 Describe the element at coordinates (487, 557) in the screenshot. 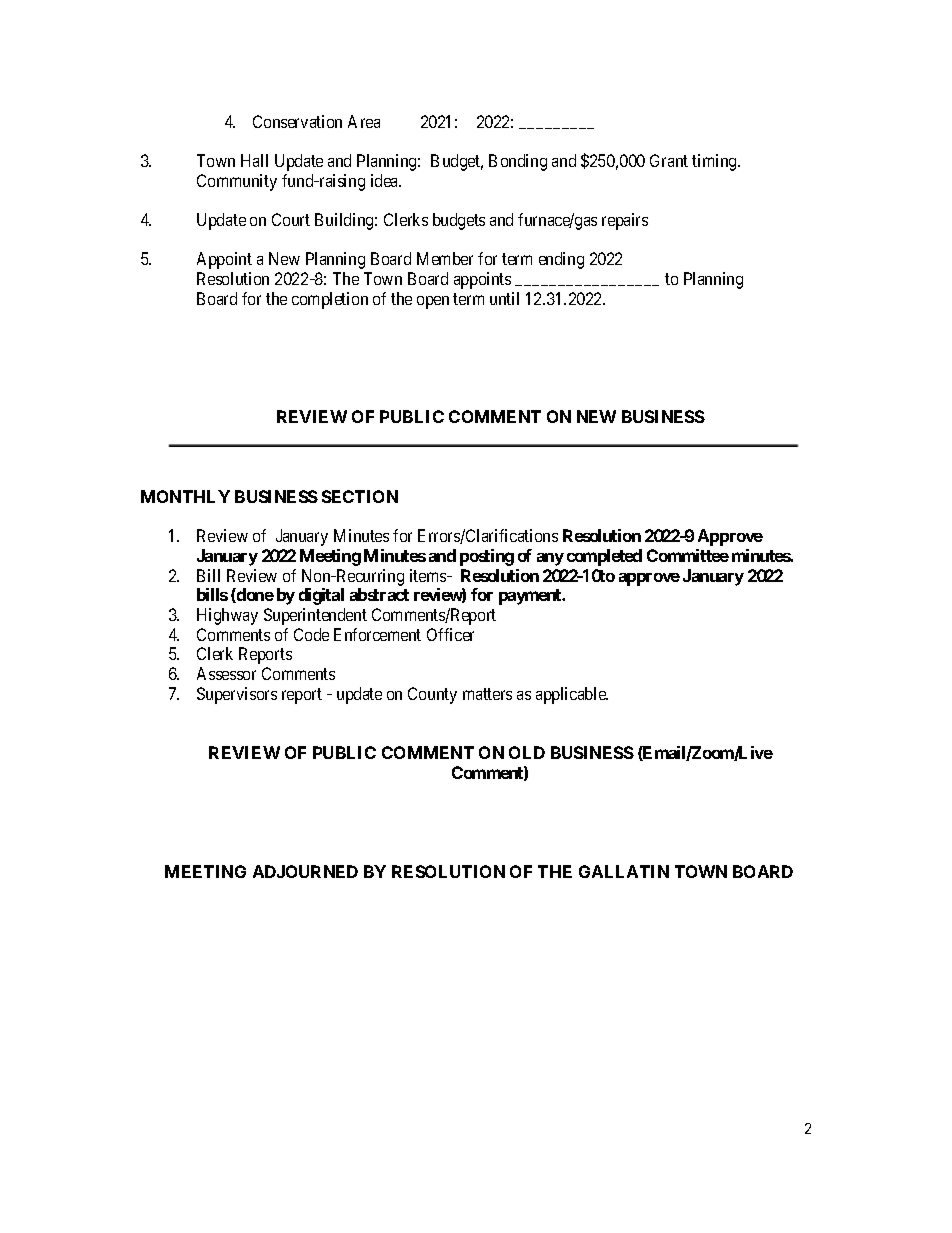

I see `posting` at that location.
